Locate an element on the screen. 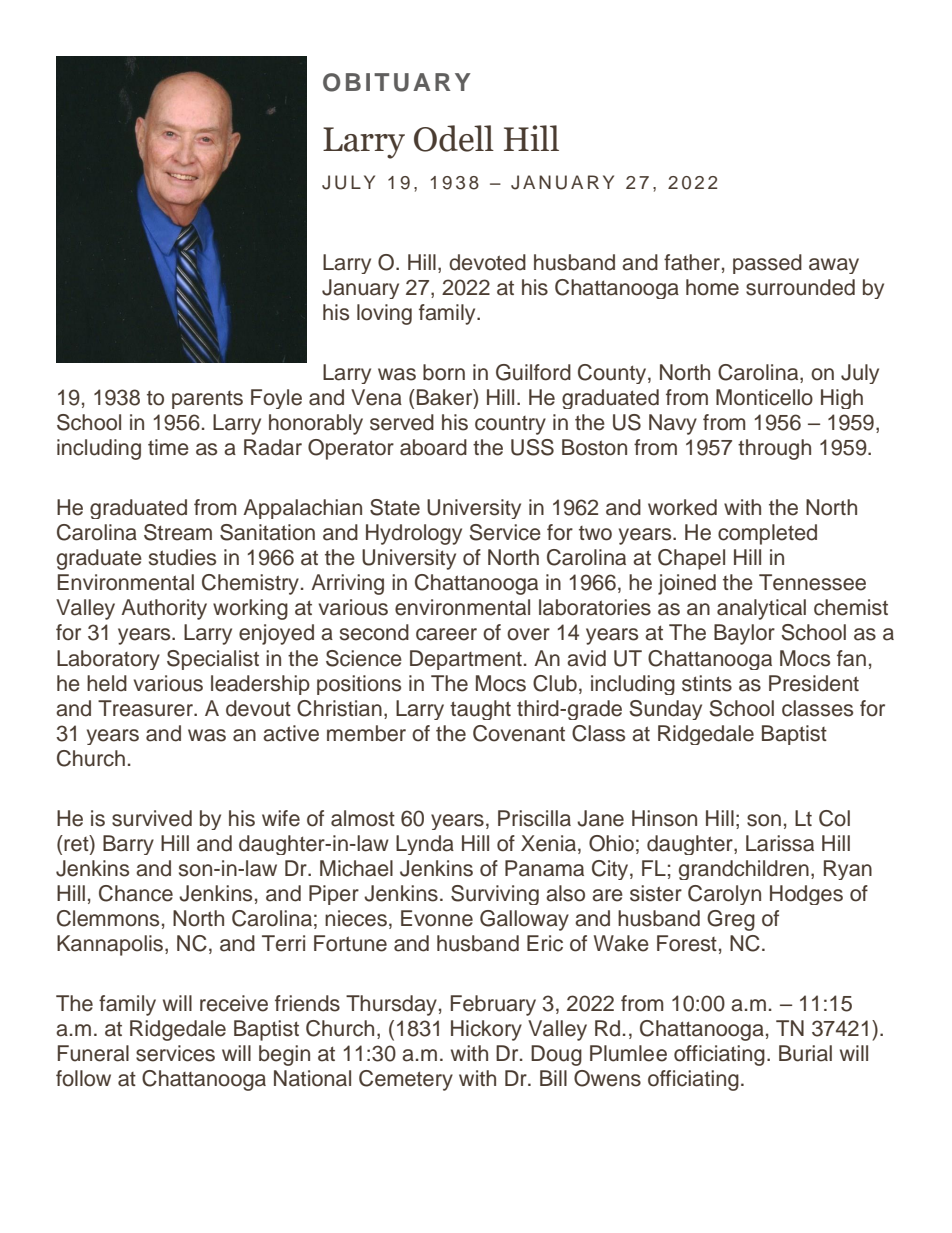 The image size is (952, 1233). Funeral is located at coordinates (93, 1053).
